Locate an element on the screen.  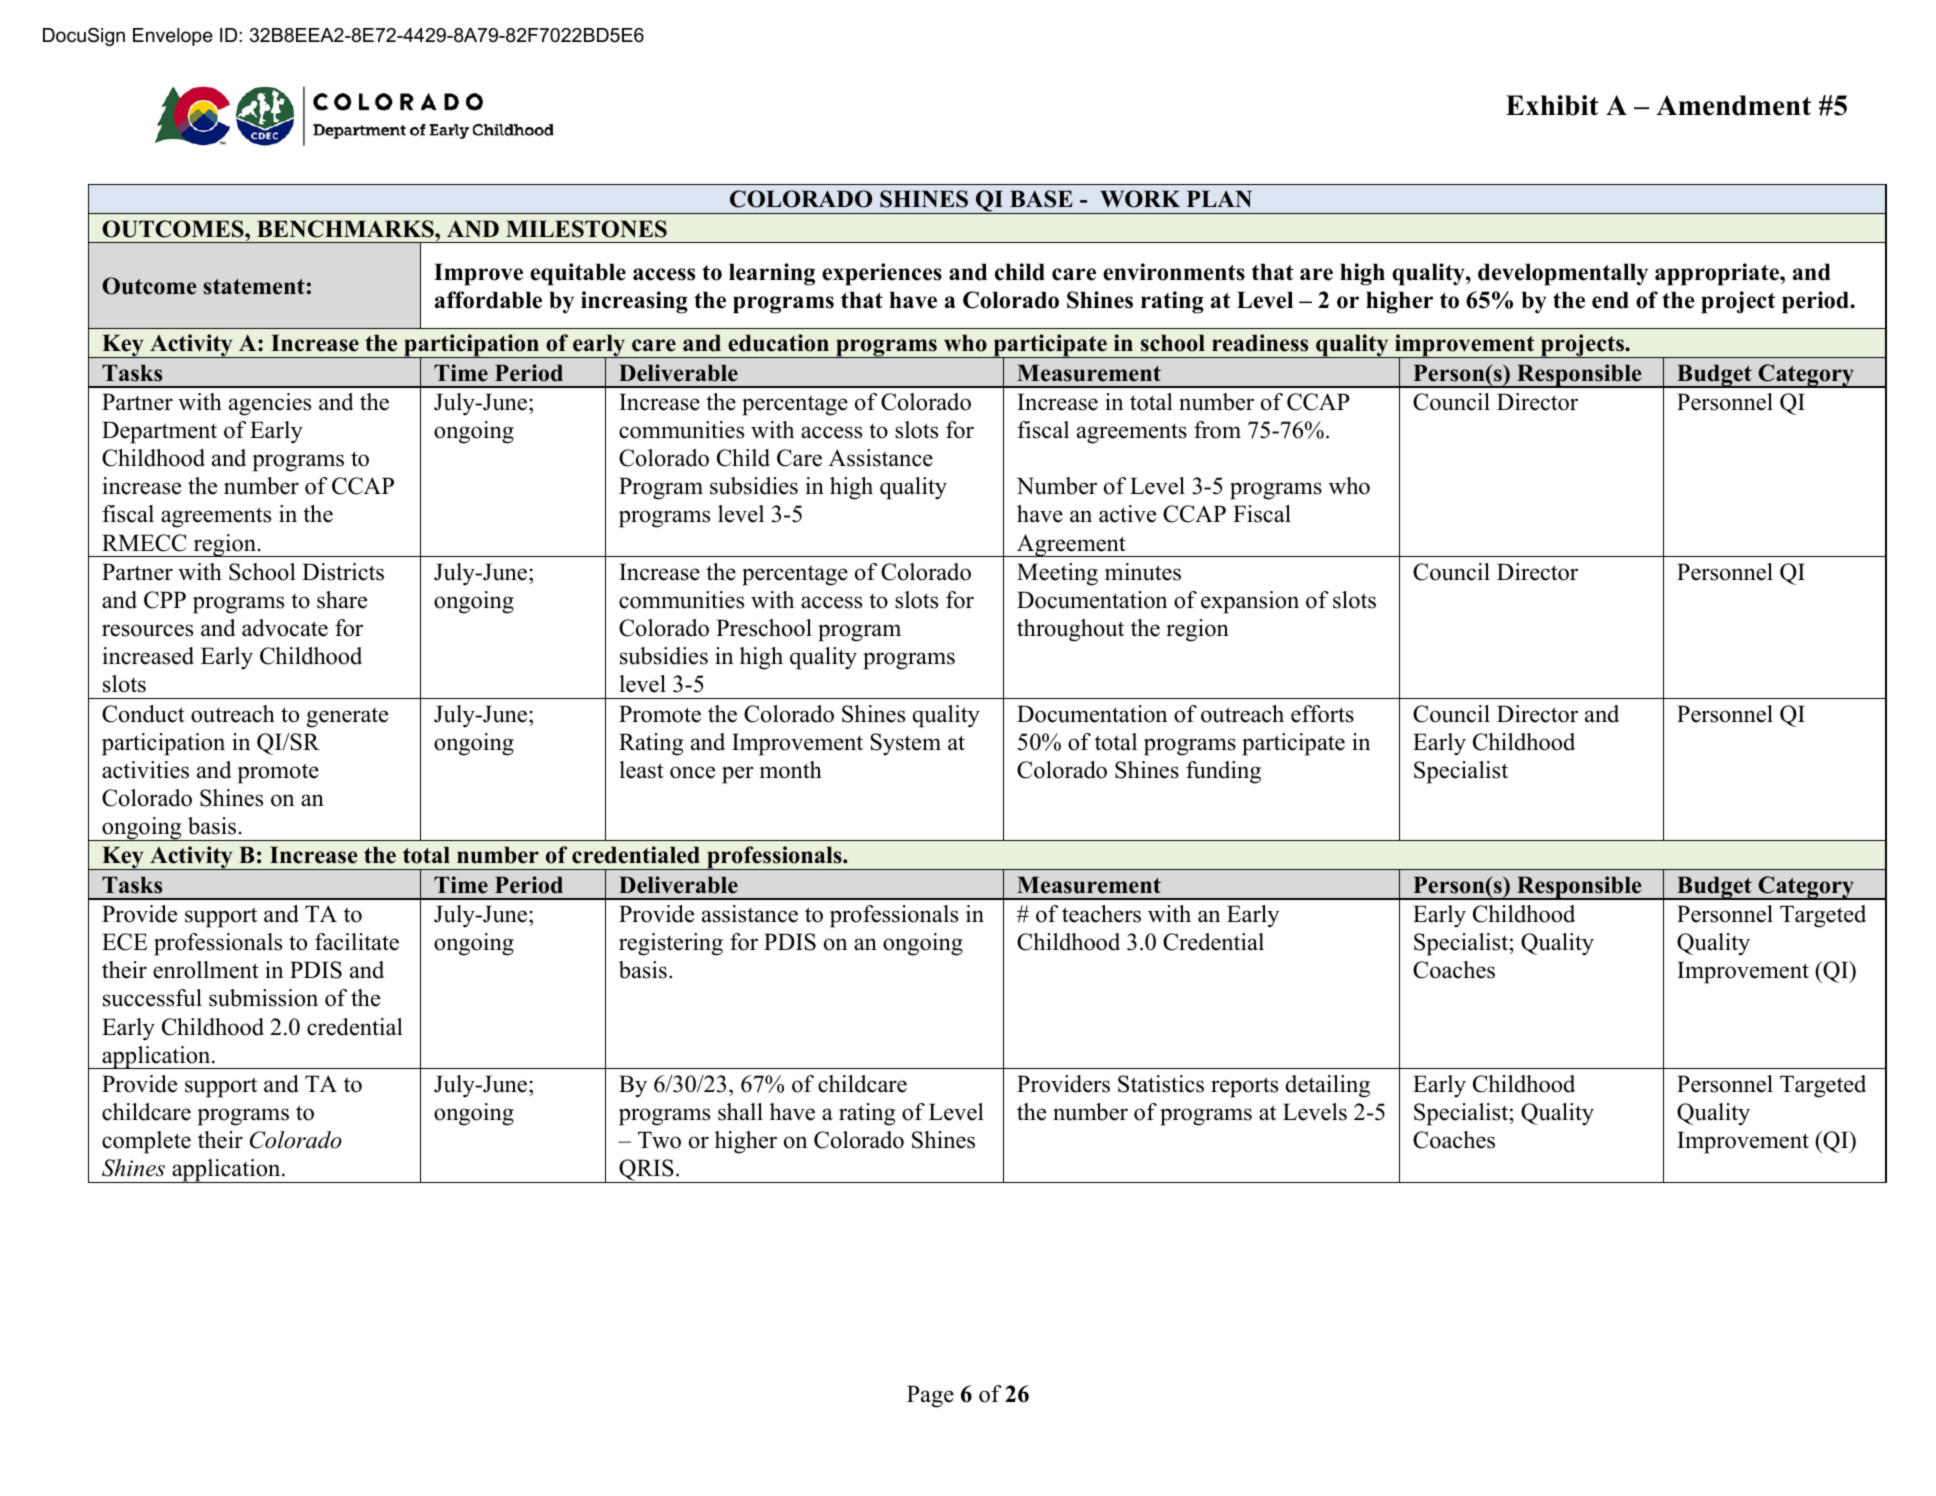
BASE is located at coordinates (1041, 199).
